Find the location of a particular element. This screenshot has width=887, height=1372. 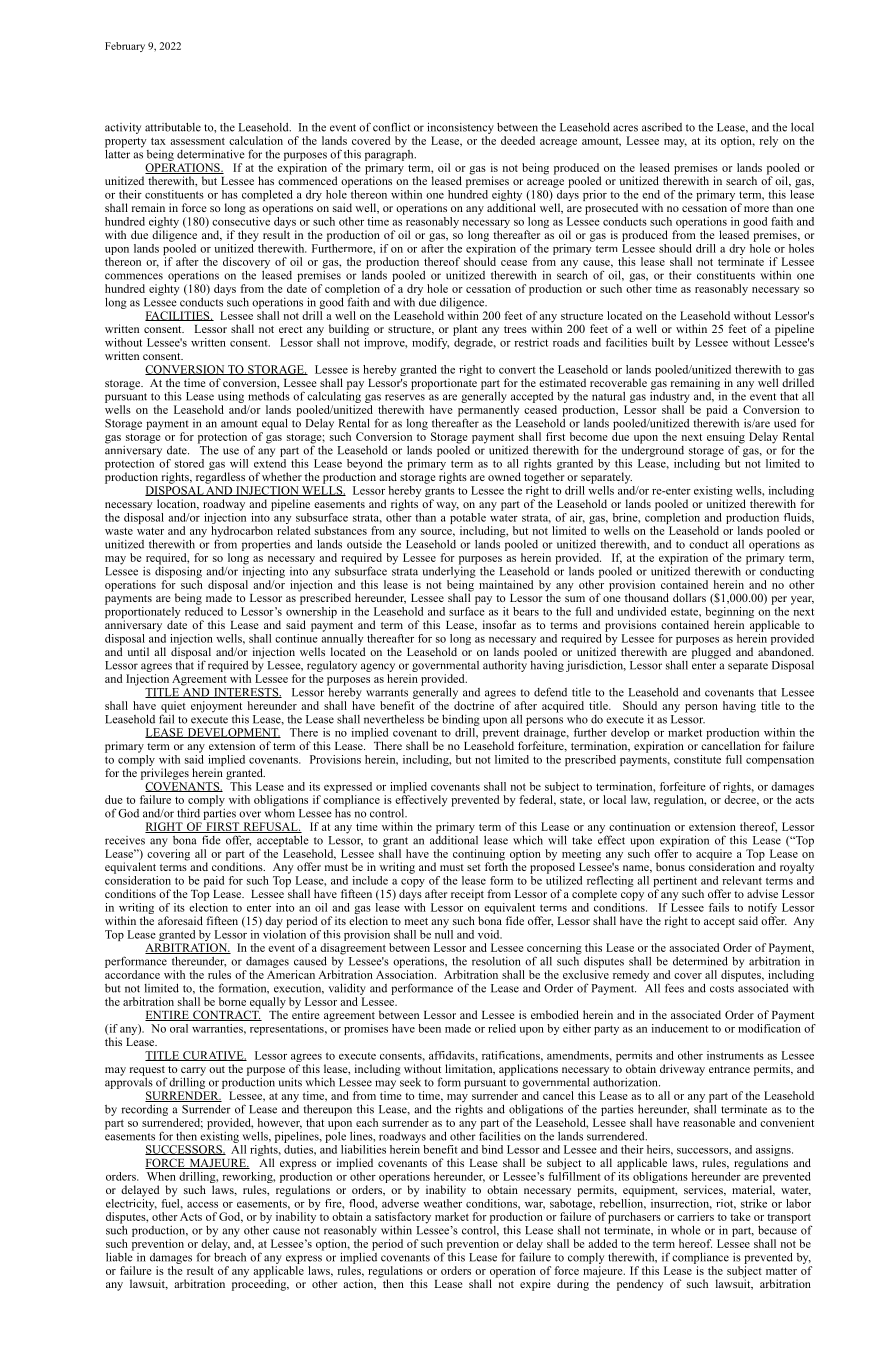

stored is located at coordinates (189, 463).
